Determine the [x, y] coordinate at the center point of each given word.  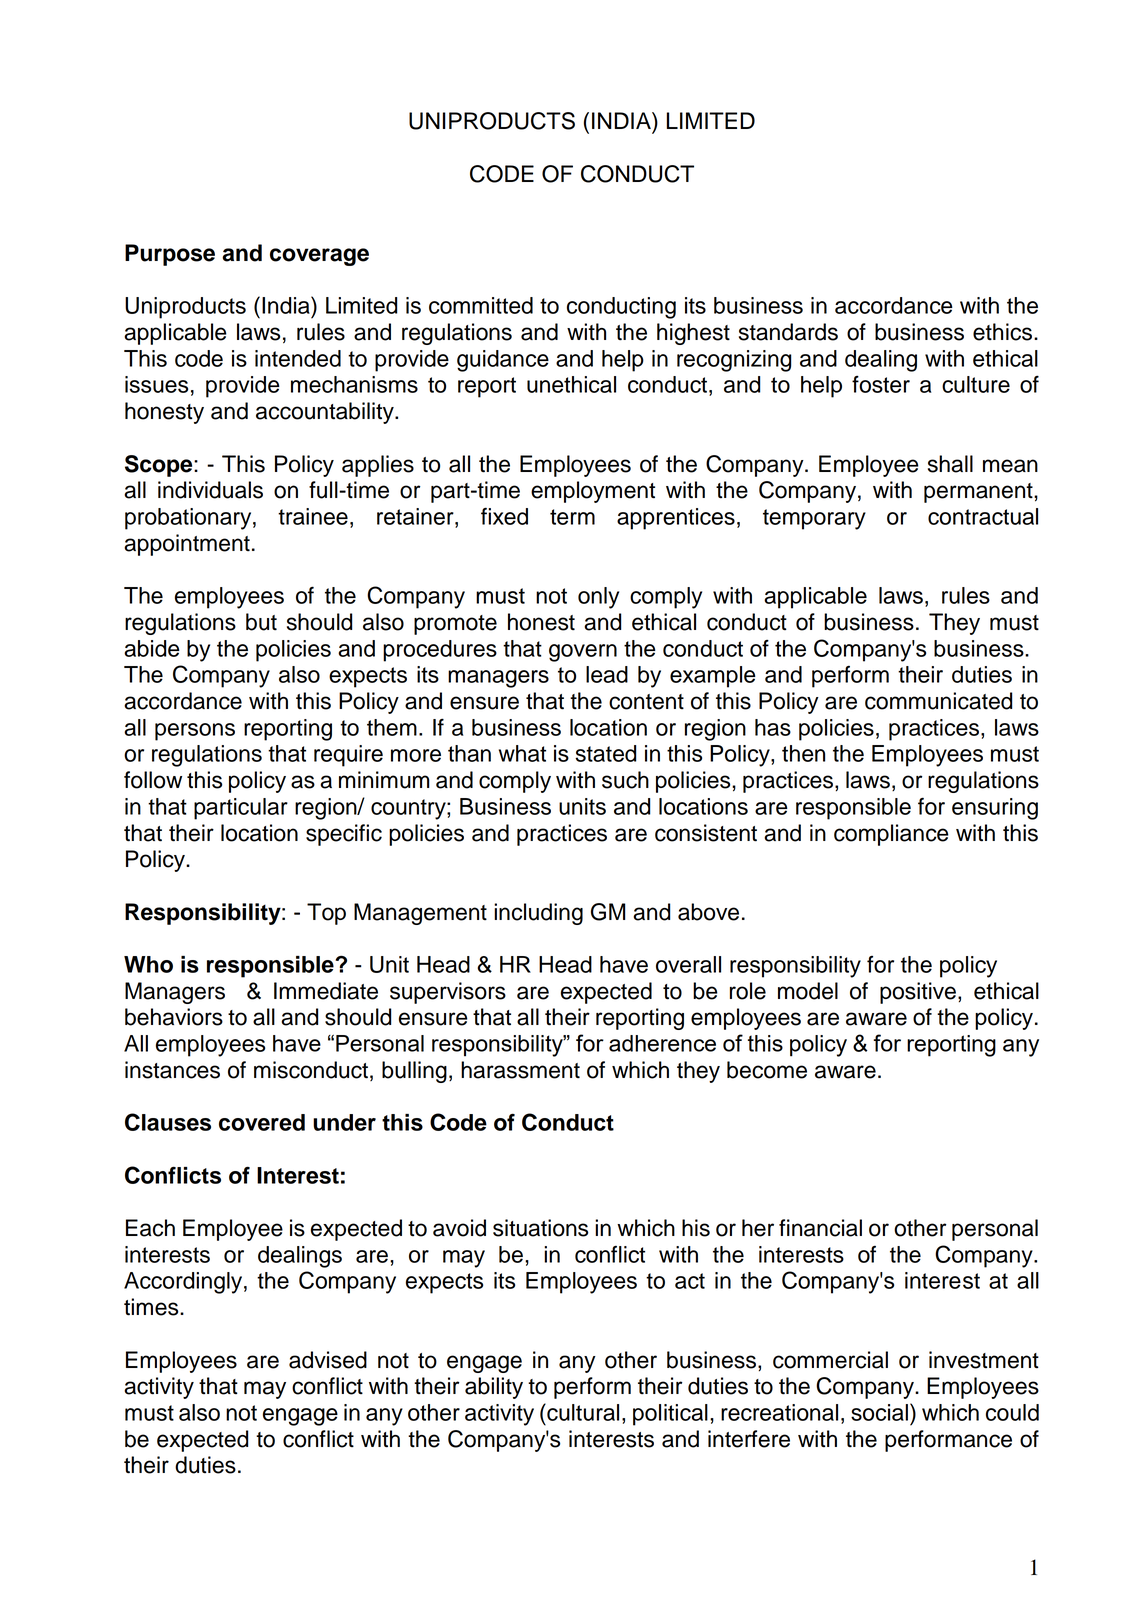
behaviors [174, 1017]
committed [481, 305]
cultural [582, 1412]
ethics [1002, 332]
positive [918, 993]
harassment [520, 1070]
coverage [319, 257]
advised [328, 1360]
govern [583, 653]
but [261, 622]
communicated [938, 701]
